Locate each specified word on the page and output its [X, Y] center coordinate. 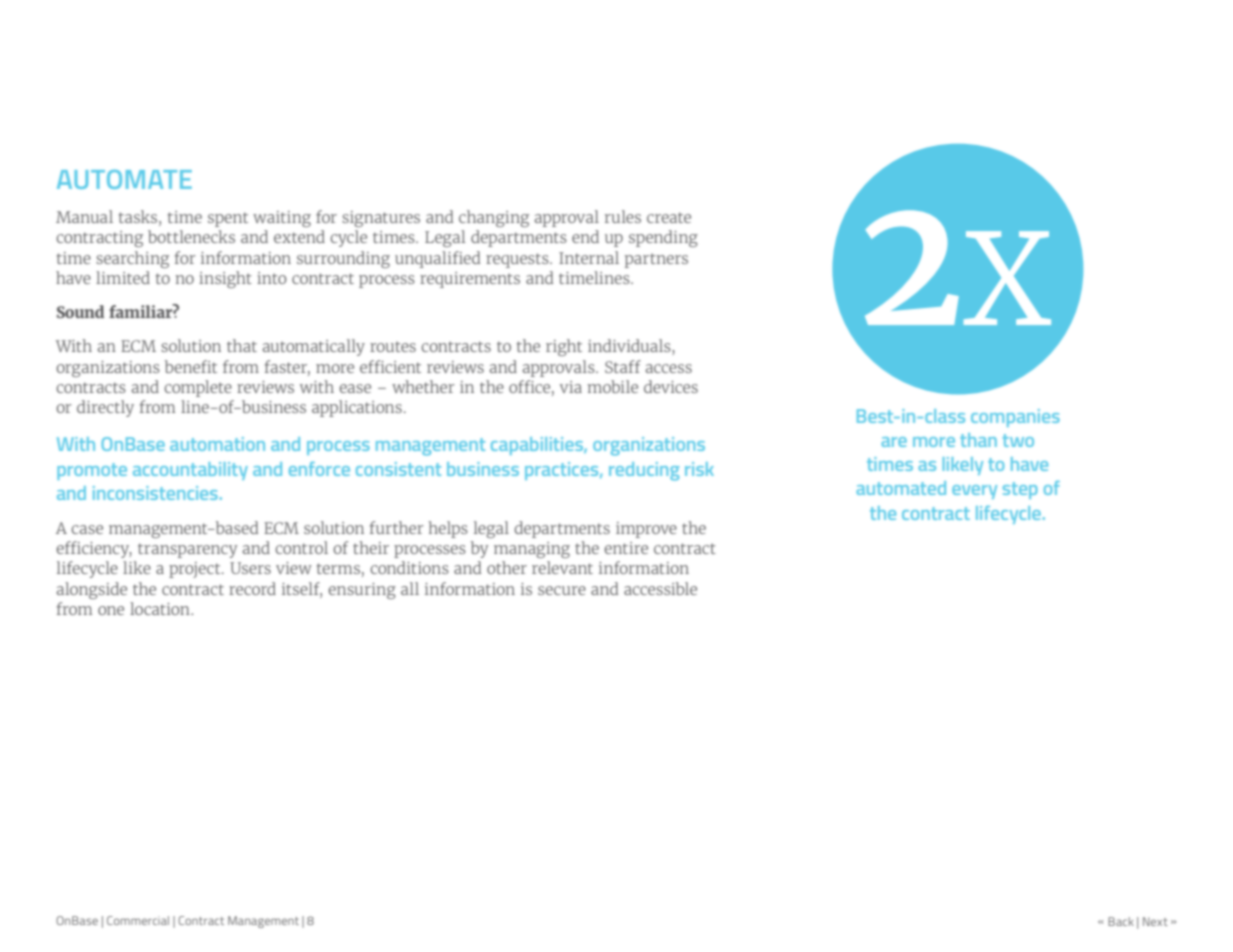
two [1018, 440]
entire [626, 548]
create [669, 217]
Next [1155, 921]
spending [663, 238]
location [161, 608]
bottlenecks [191, 236]
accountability [190, 471]
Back [1121, 921]
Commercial [138, 920]
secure [562, 590]
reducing [644, 471]
